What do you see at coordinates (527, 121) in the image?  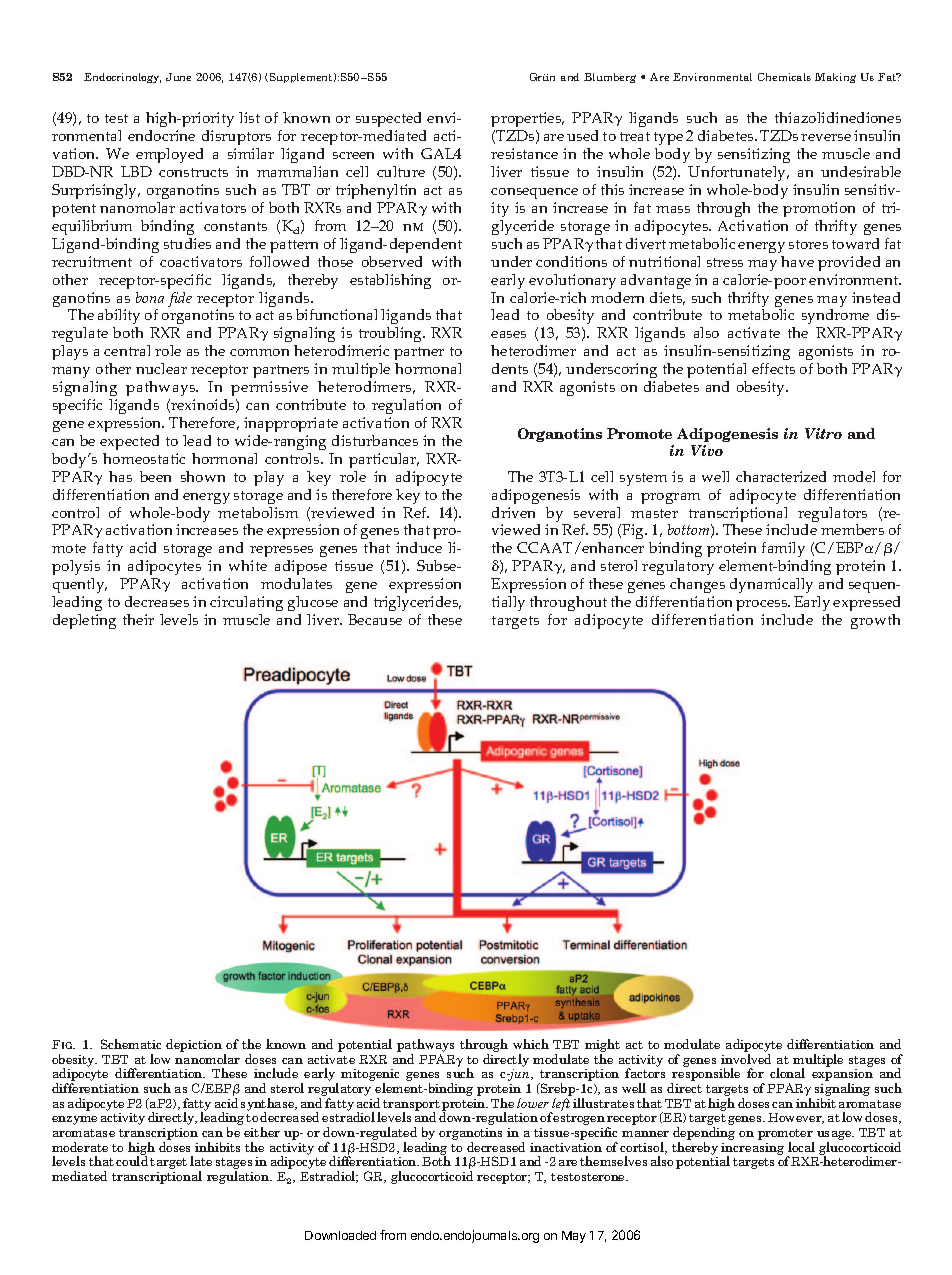 I see `properties` at bounding box center [527, 121].
